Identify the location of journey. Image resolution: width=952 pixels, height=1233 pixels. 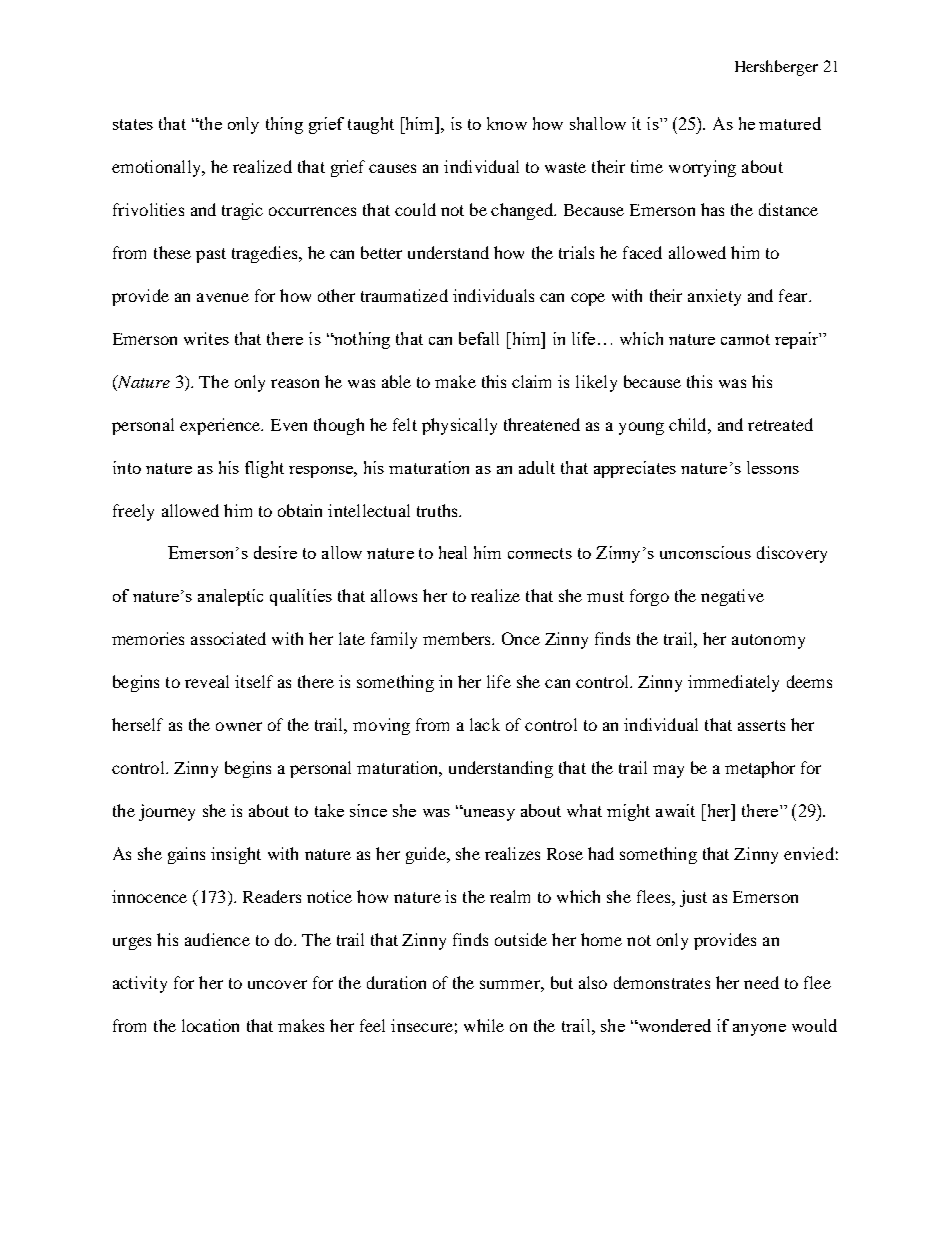
(167, 812).
